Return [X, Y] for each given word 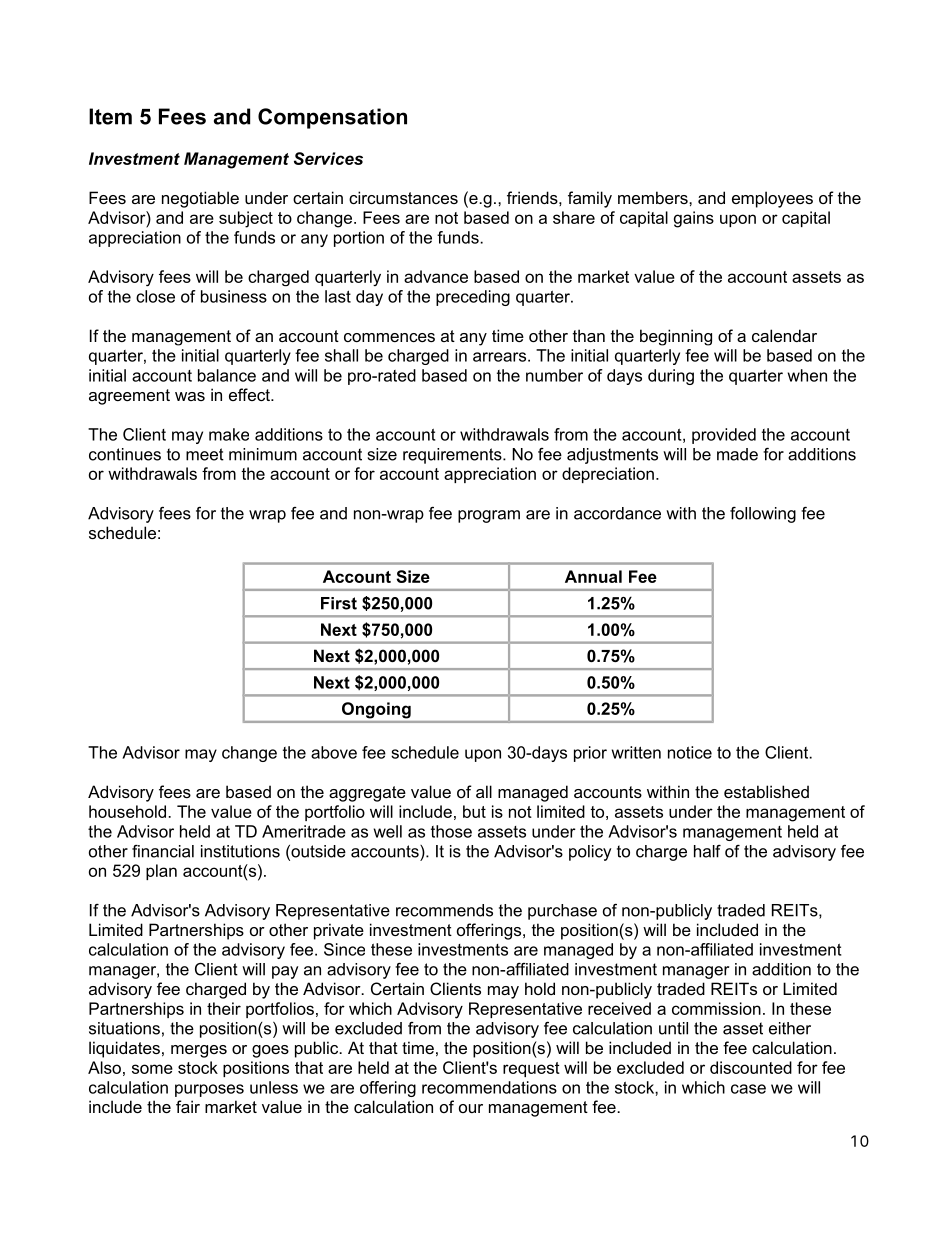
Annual [593, 576]
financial [163, 851]
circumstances [403, 197]
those [451, 831]
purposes [209, 1090]
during [671, 377]
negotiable [200, 199]
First [339, 603]
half [707, 851]
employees [772, 199]
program [489, 516]
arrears [499, 357]
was [190, 396]
